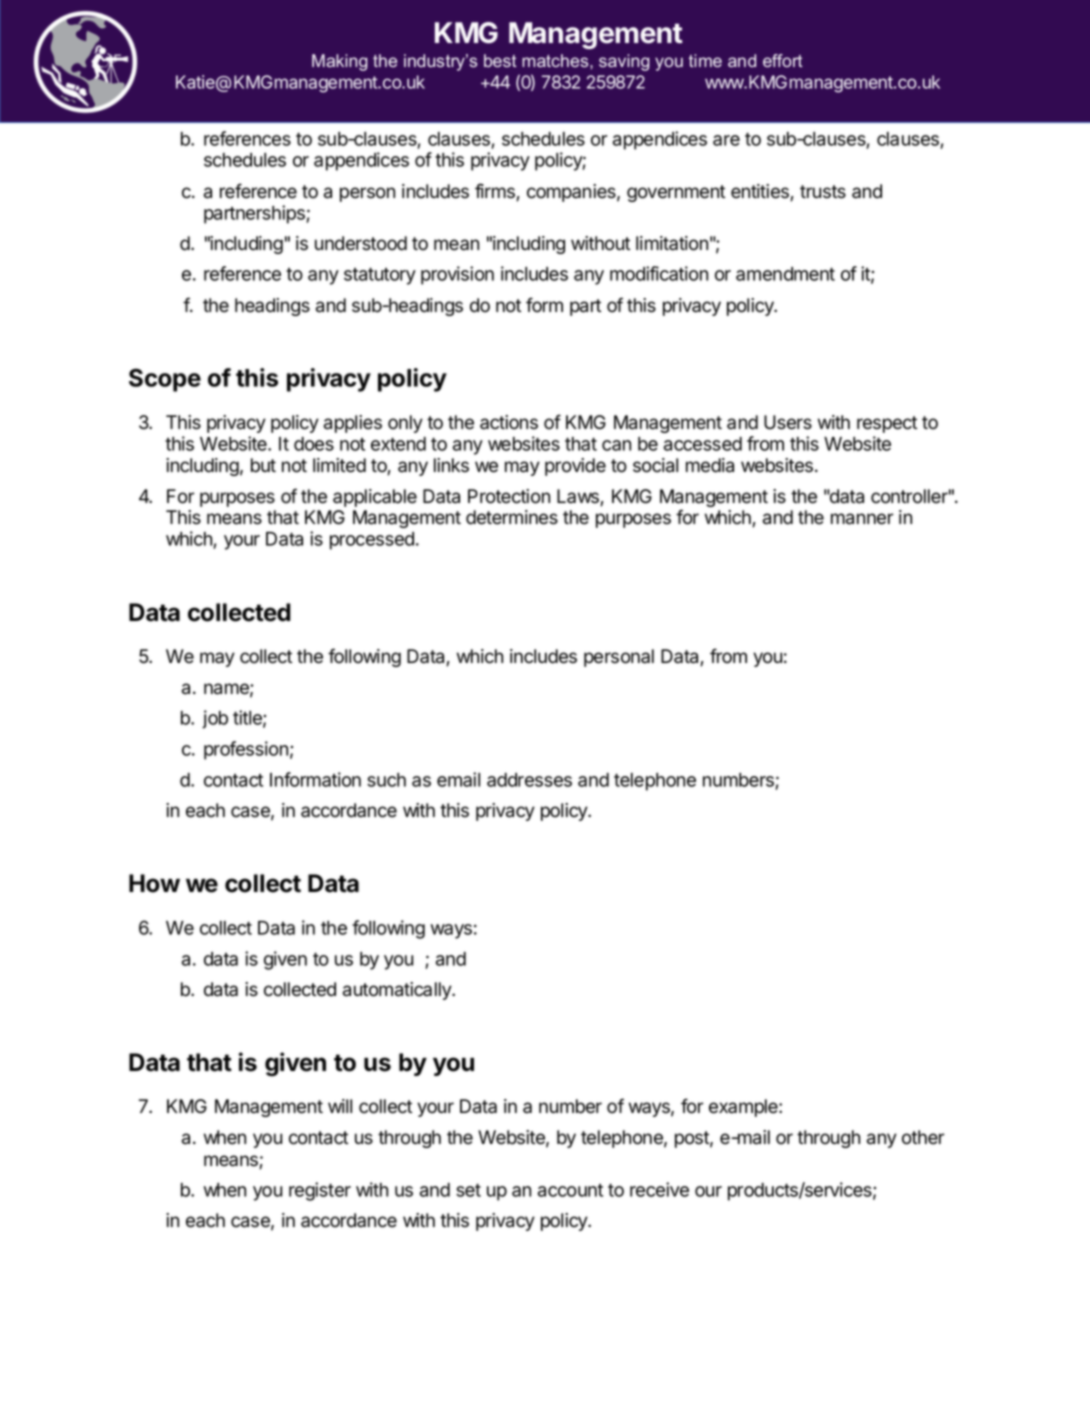  What do you see at coordinates (788, 422) in the image?
I see `Users` at bounding box center [788, 422].
